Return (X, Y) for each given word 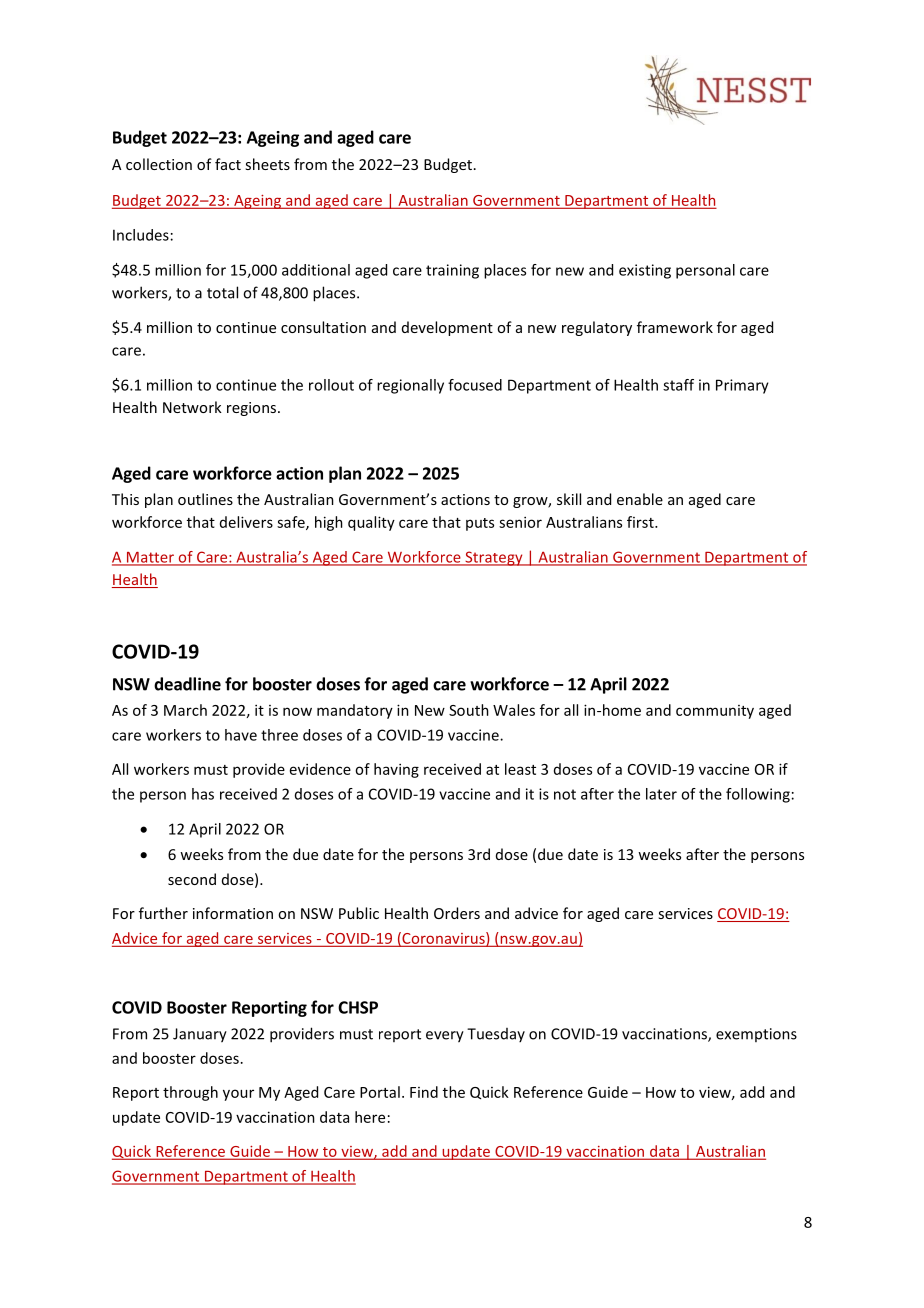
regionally (410, 386)
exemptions (756, 1035)
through (190, 1093)
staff (678, 385)
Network (192, 407)
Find (424, 1092)
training (452, 271)
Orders (457, 913)
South (469, 710)
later (661, 794)
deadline (187, 684)
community (715, 712)
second (192, 879)
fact (228, 164)
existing (645, 271)
